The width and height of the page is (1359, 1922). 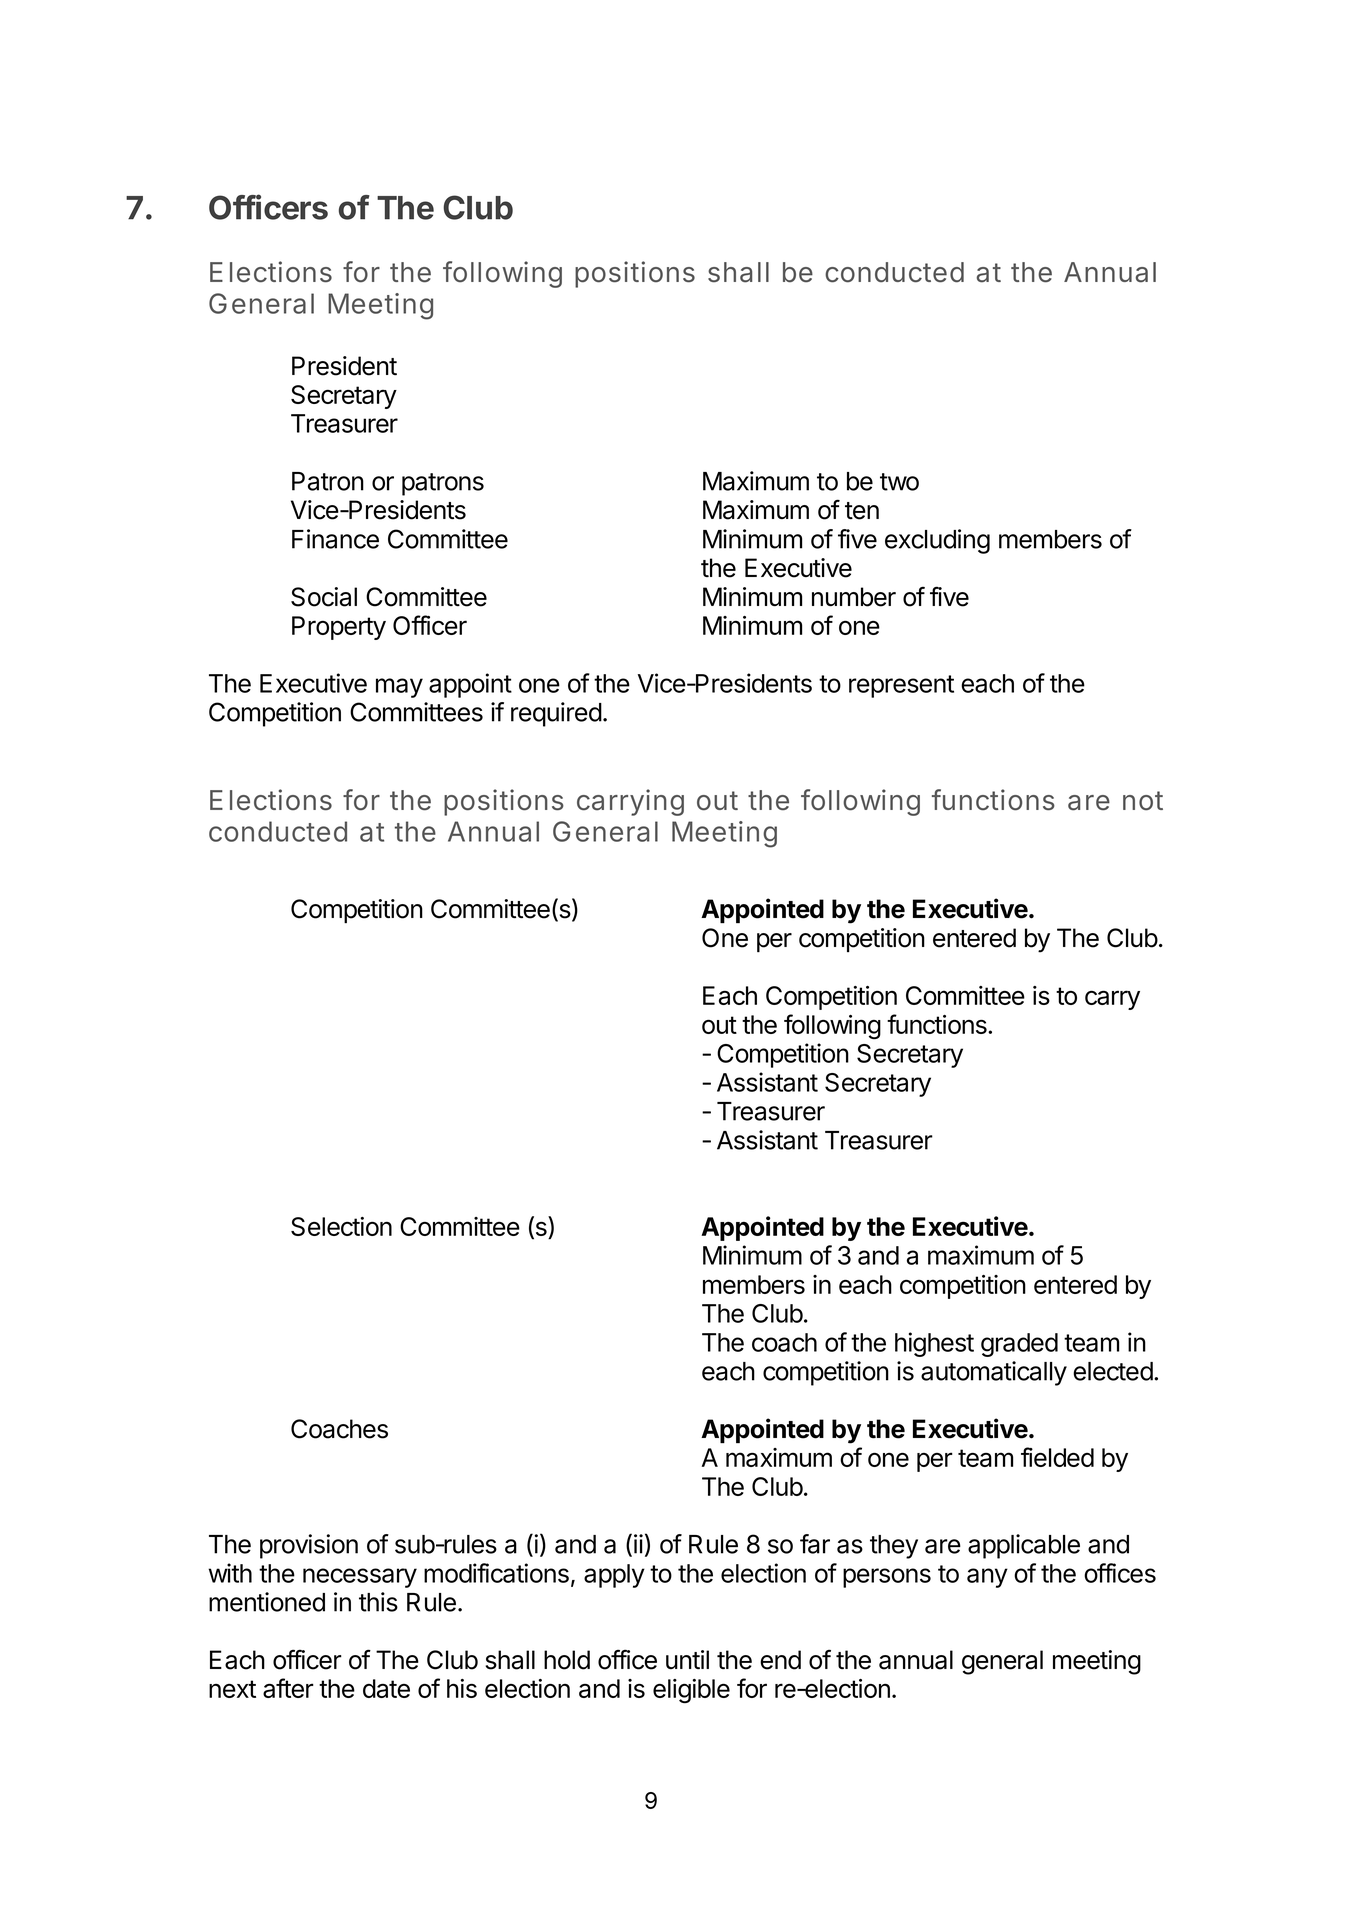 I want to click on date, so click(x=386, y=1688).
